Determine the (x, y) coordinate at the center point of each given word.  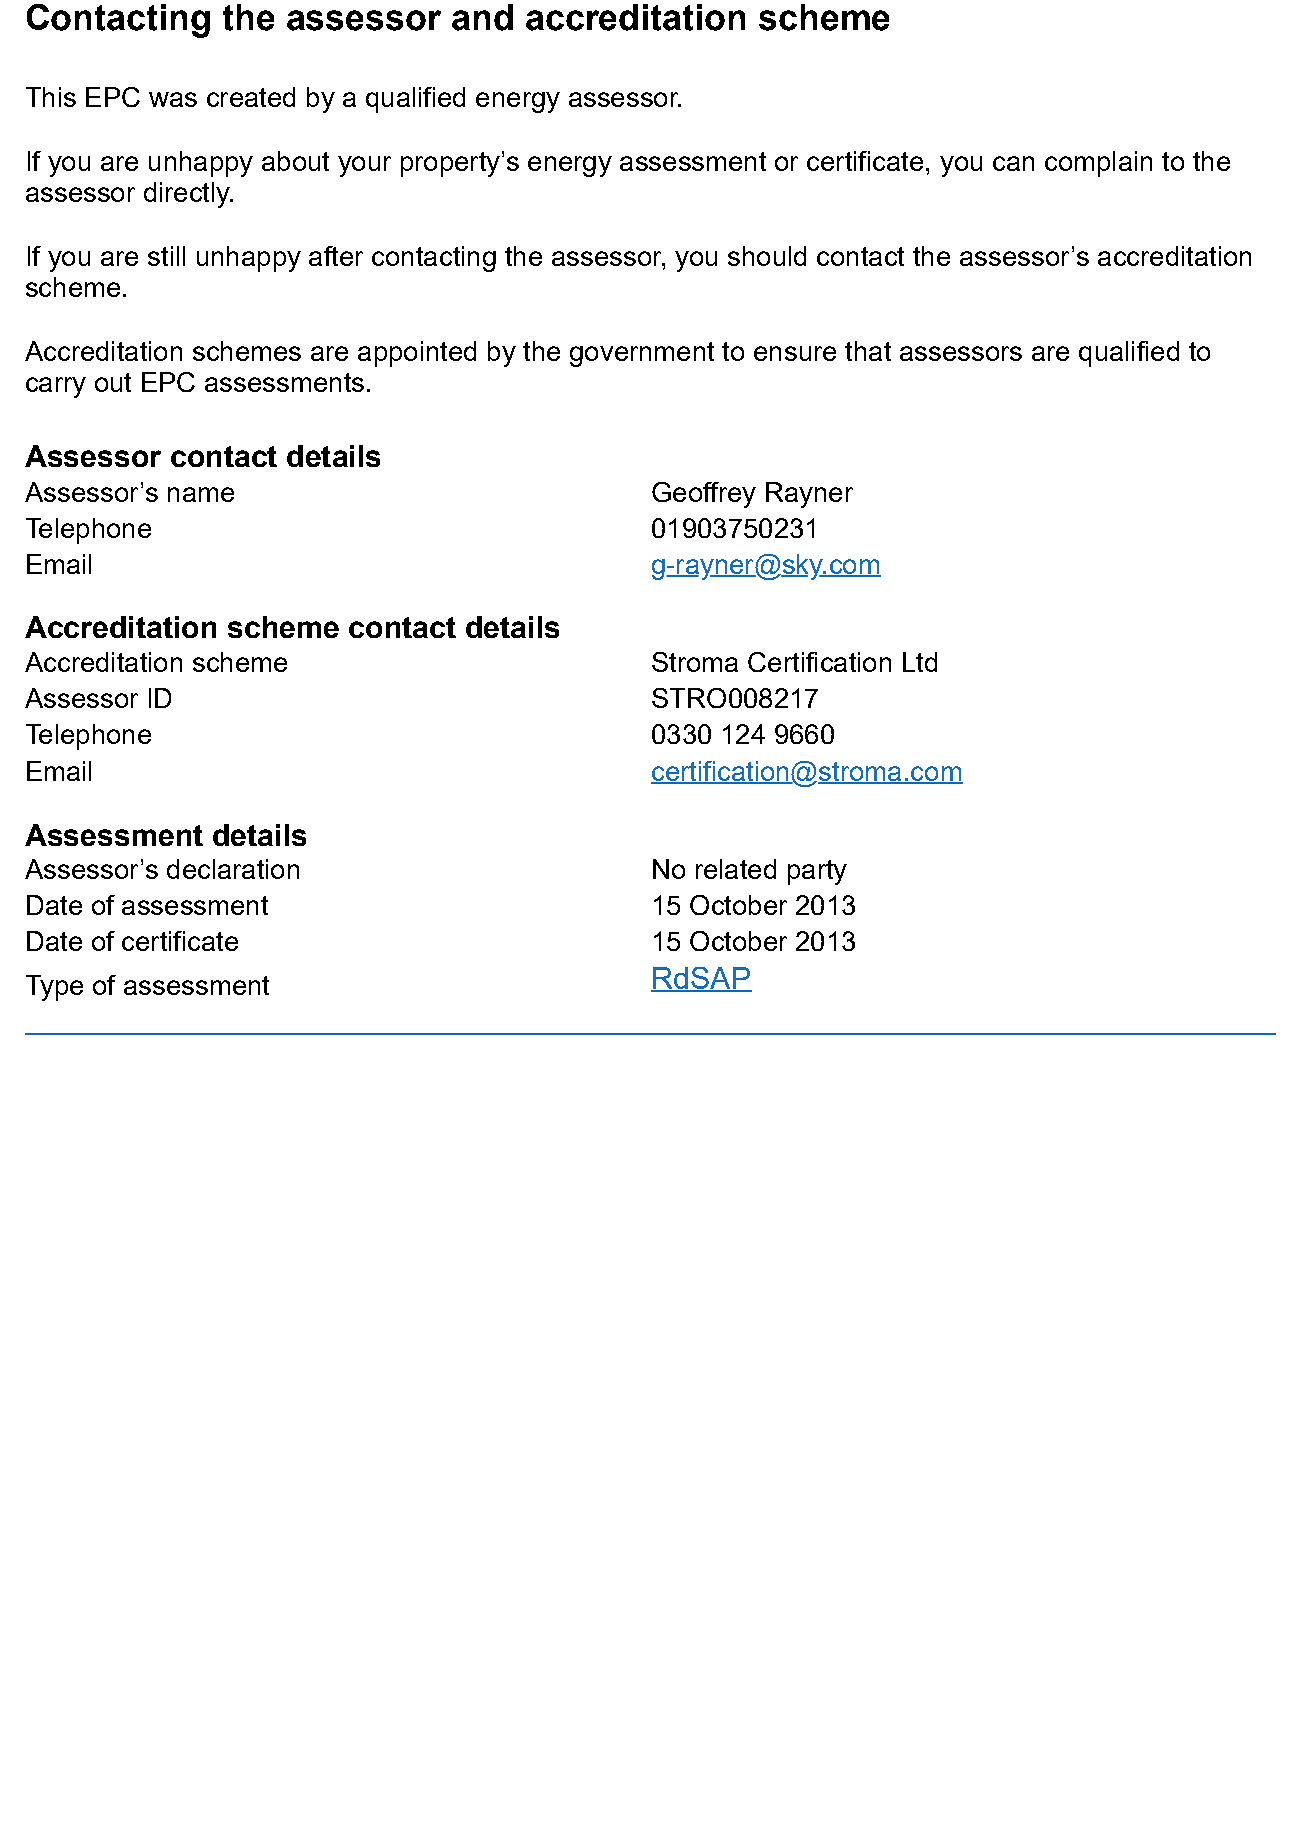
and (482, 17)
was (173, 99)
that (868, 351)
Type (54, 988)
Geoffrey (704, 495)
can (1013, 163)
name (201, 494)
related (736, 869)
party (817, 872)
